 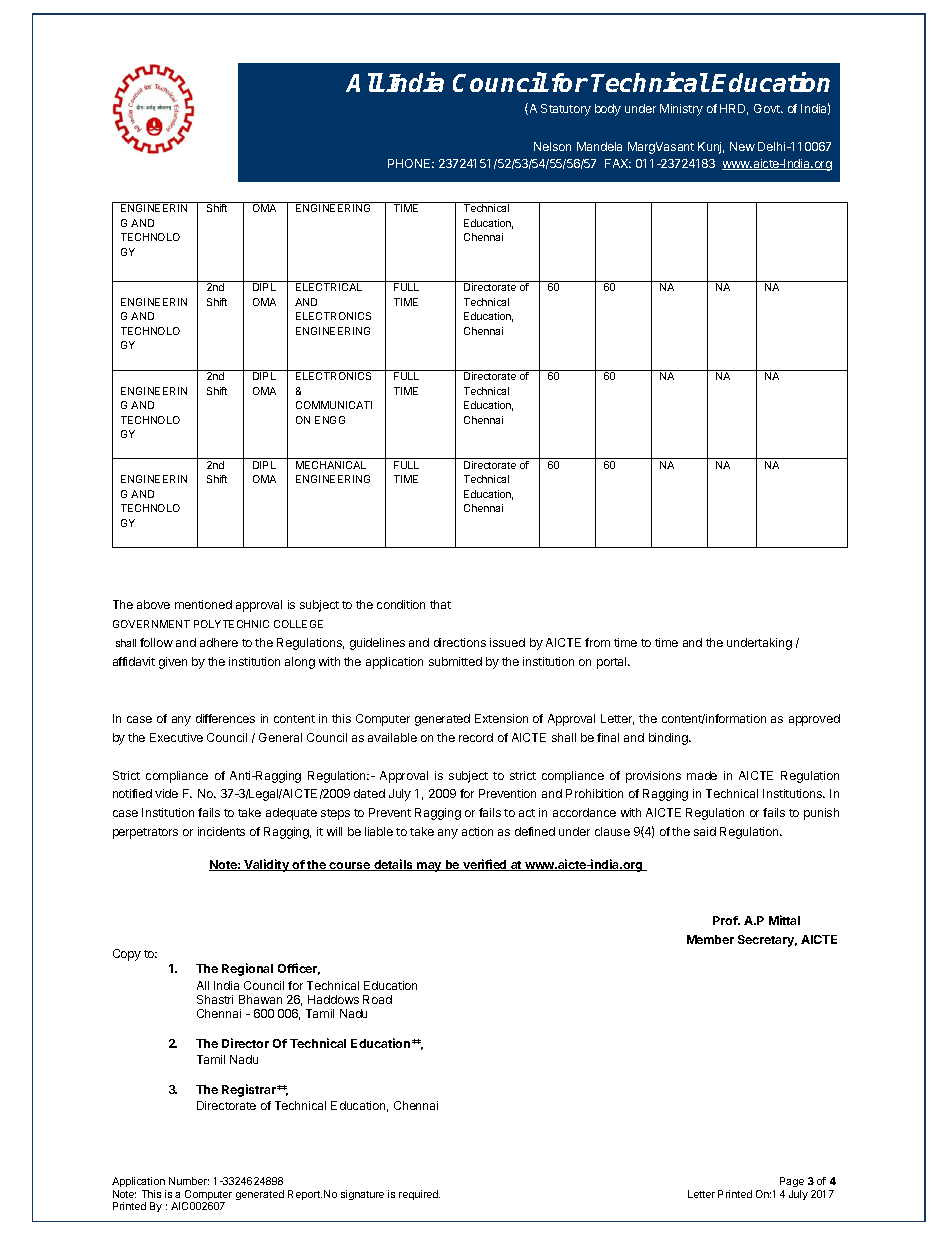 I want to click on Road, so click(x=377, y=999).
